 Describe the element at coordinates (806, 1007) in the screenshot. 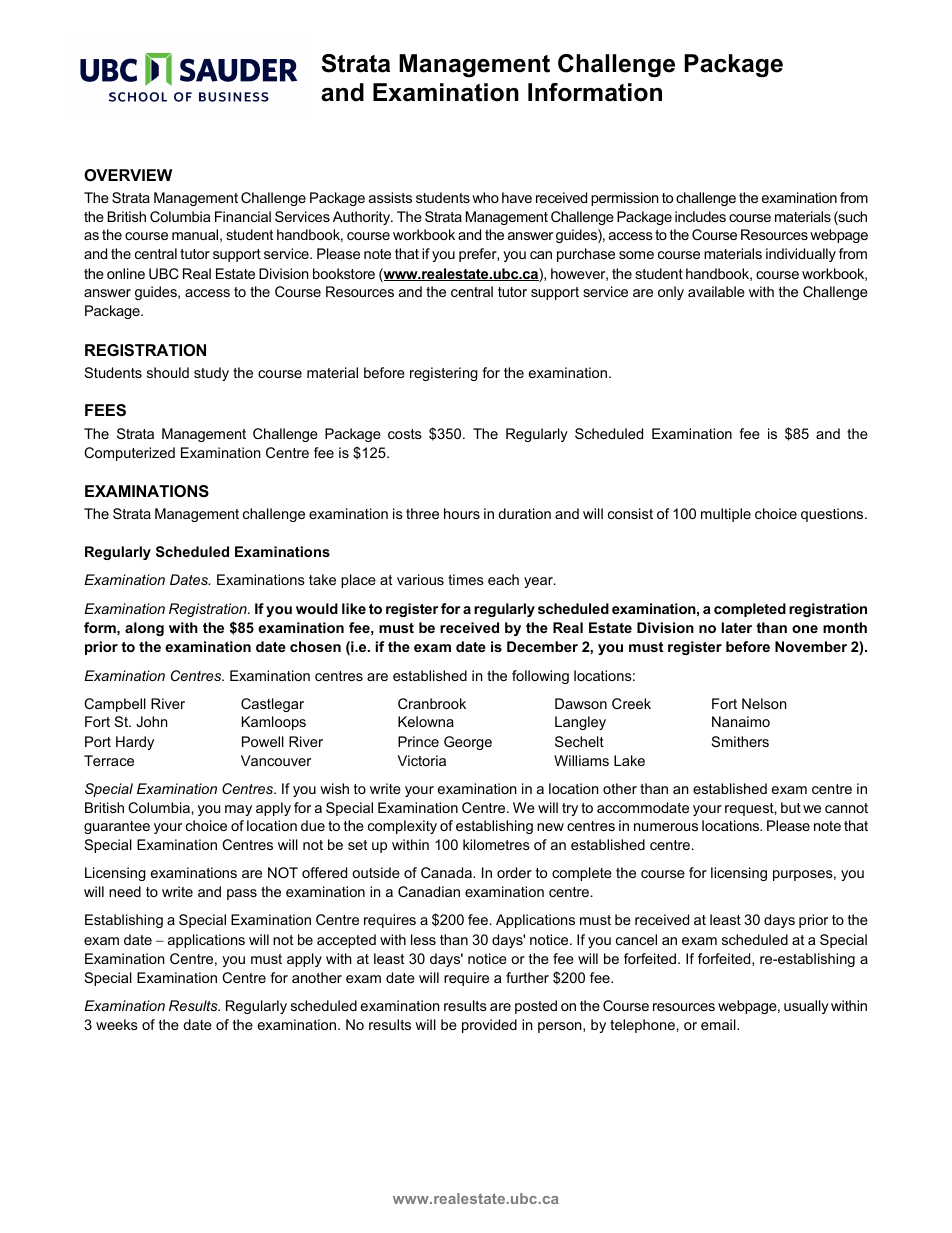

I see `usually` at that location.
